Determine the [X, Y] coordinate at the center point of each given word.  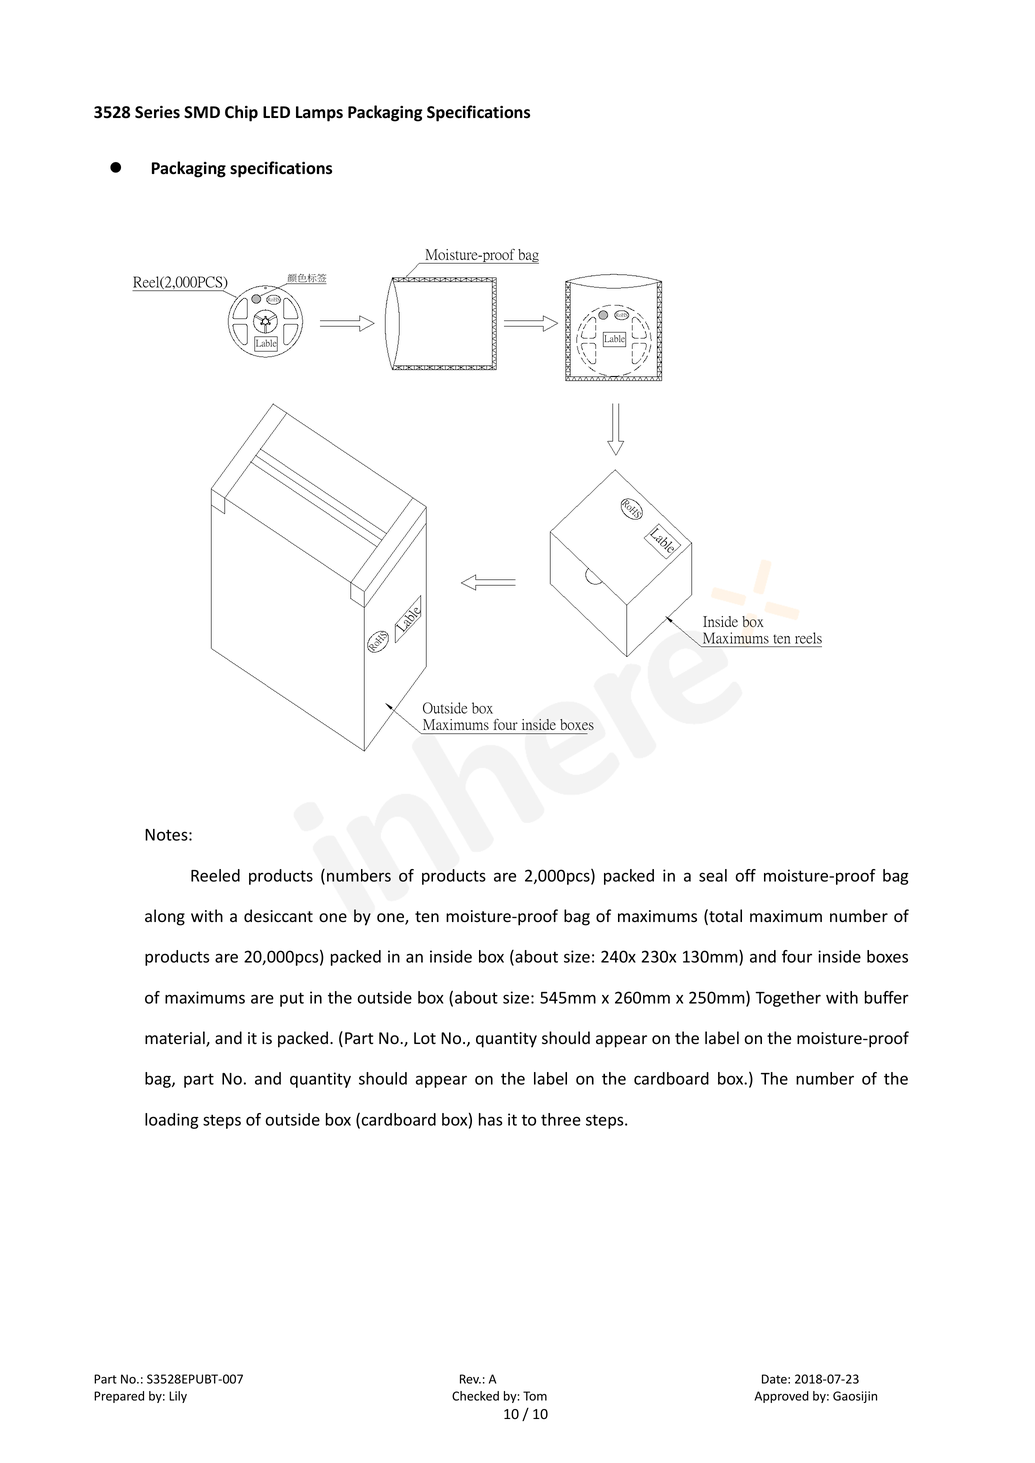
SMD [202, 112]
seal [713, 875]
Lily [178, 1397]
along [165, 917]
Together [788, 999]
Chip [241, 113]
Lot [425, 1038]
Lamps [319, 114]
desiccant [278, 916]
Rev [470, 1379]
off [745, 875]
